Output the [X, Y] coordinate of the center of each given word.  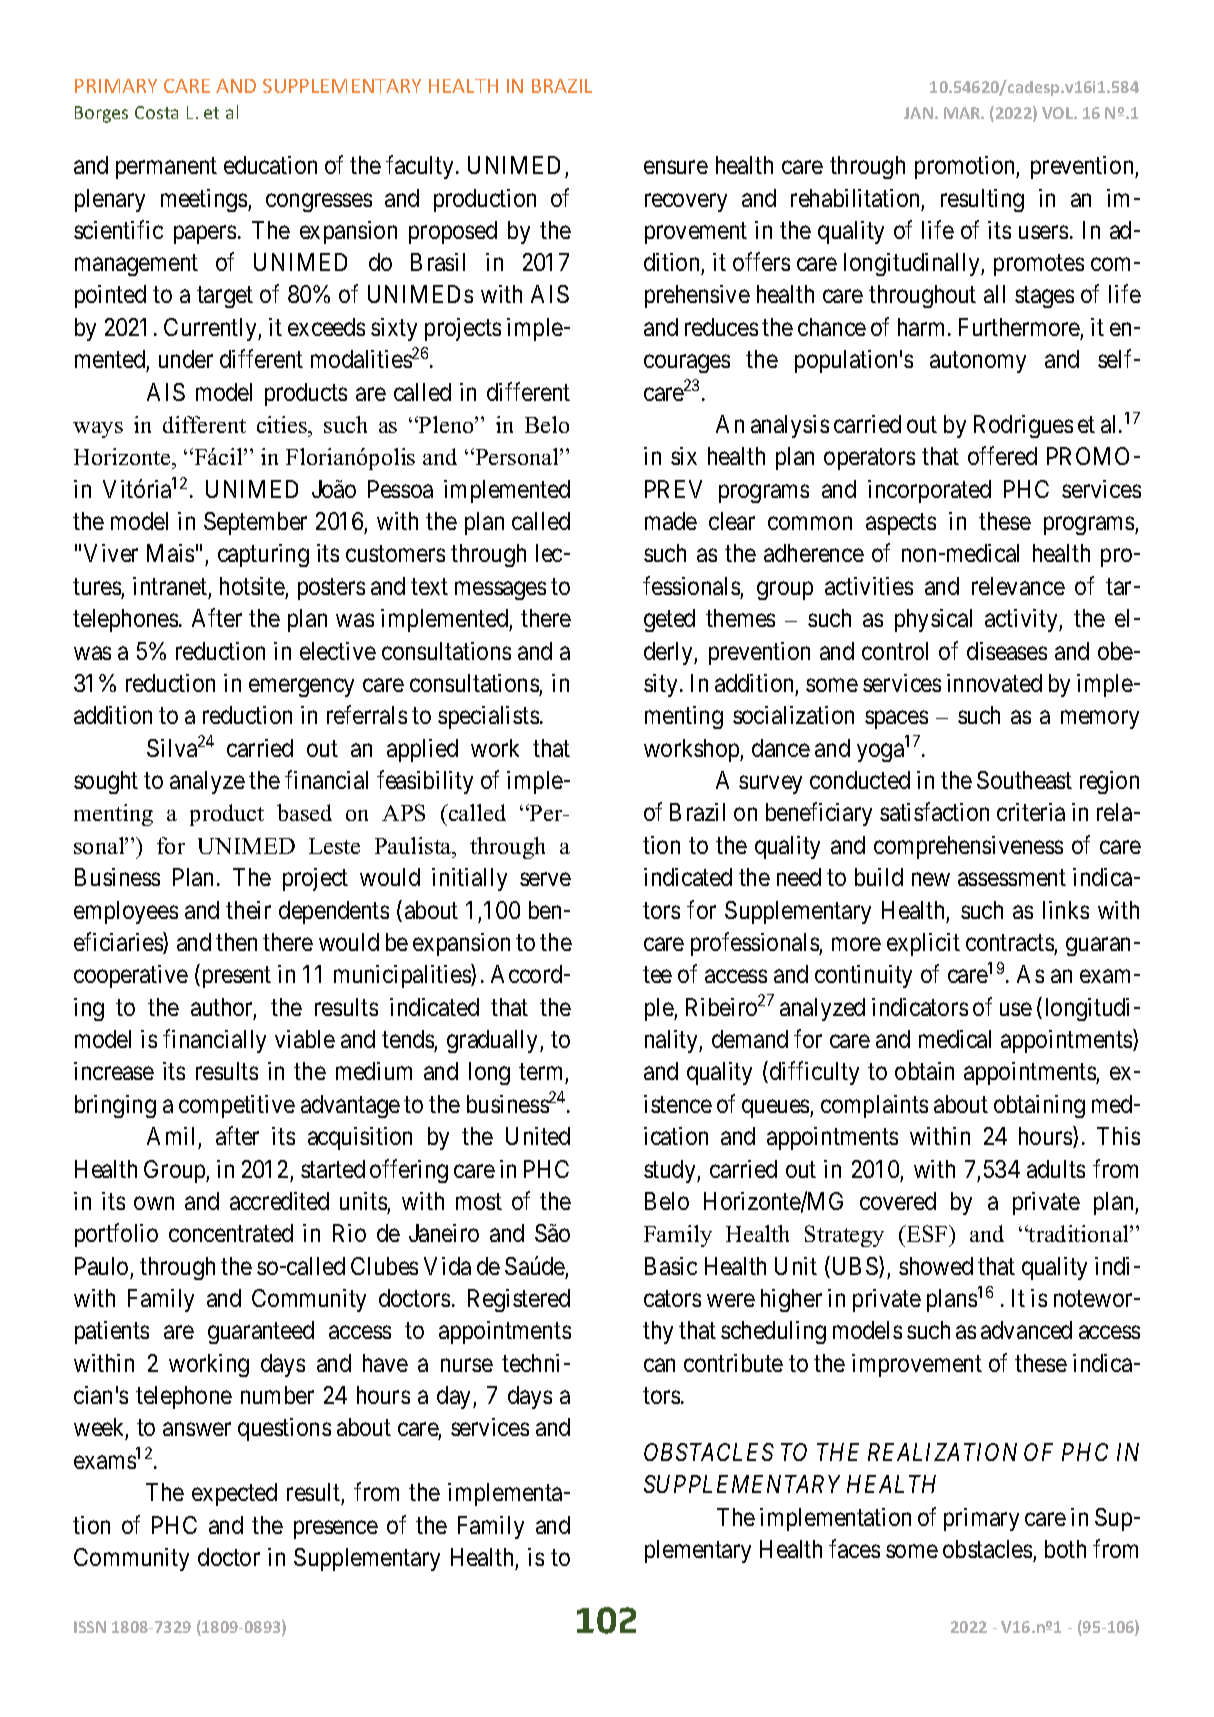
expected [234, 1494]
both [1065, 1549]
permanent [166, 168]
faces [854, 1548]
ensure [676, 167]
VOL [1058, 113]
